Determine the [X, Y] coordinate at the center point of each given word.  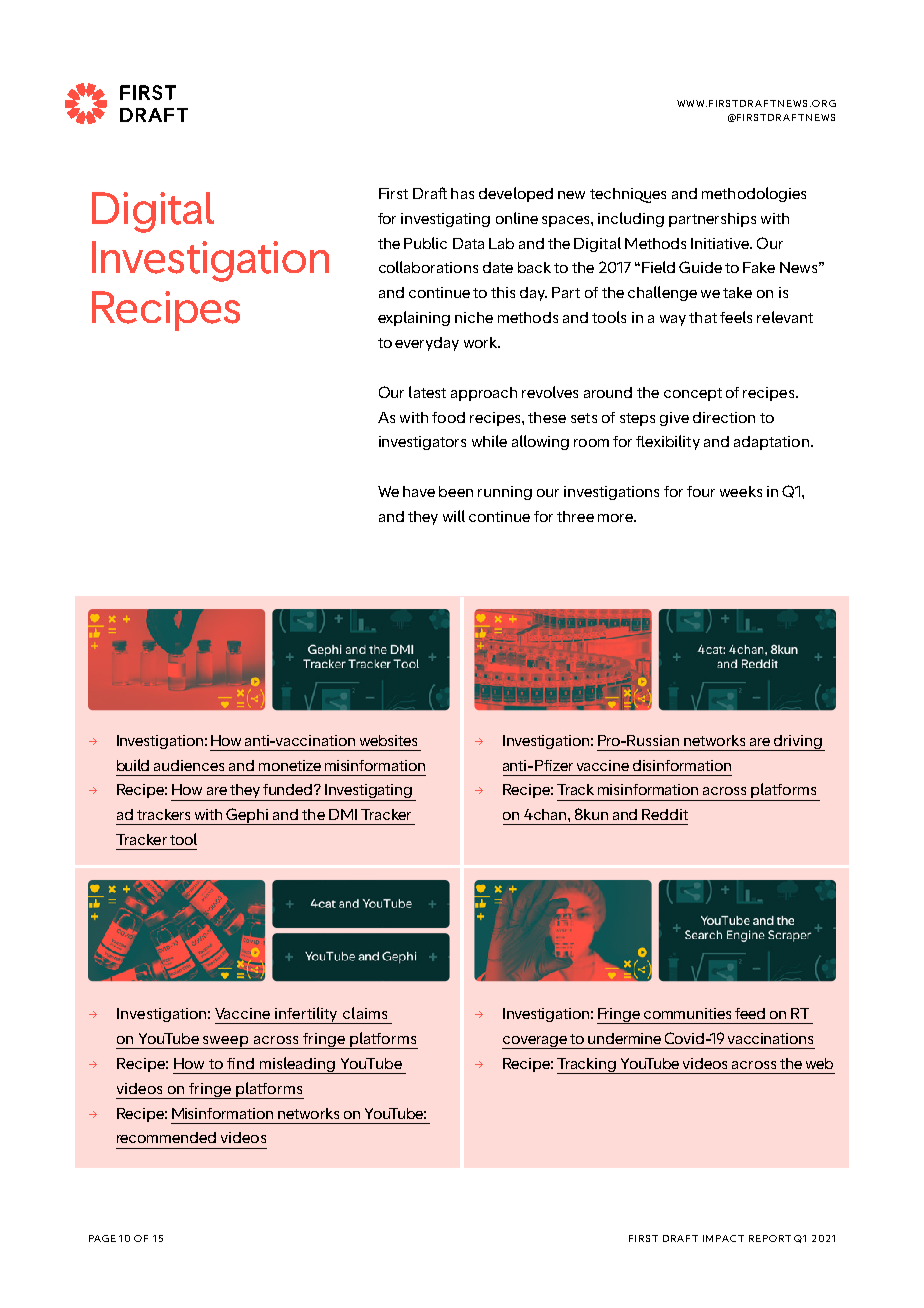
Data [468, 243]
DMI [343, 814]
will [454, 516]
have [419, 491]
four [701, 491]
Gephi [248, 816]
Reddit [665, 814]
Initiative [721, 243]
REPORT [770, 1238]
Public [425, 243]
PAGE [102, 1238]
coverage [535, 1042]
